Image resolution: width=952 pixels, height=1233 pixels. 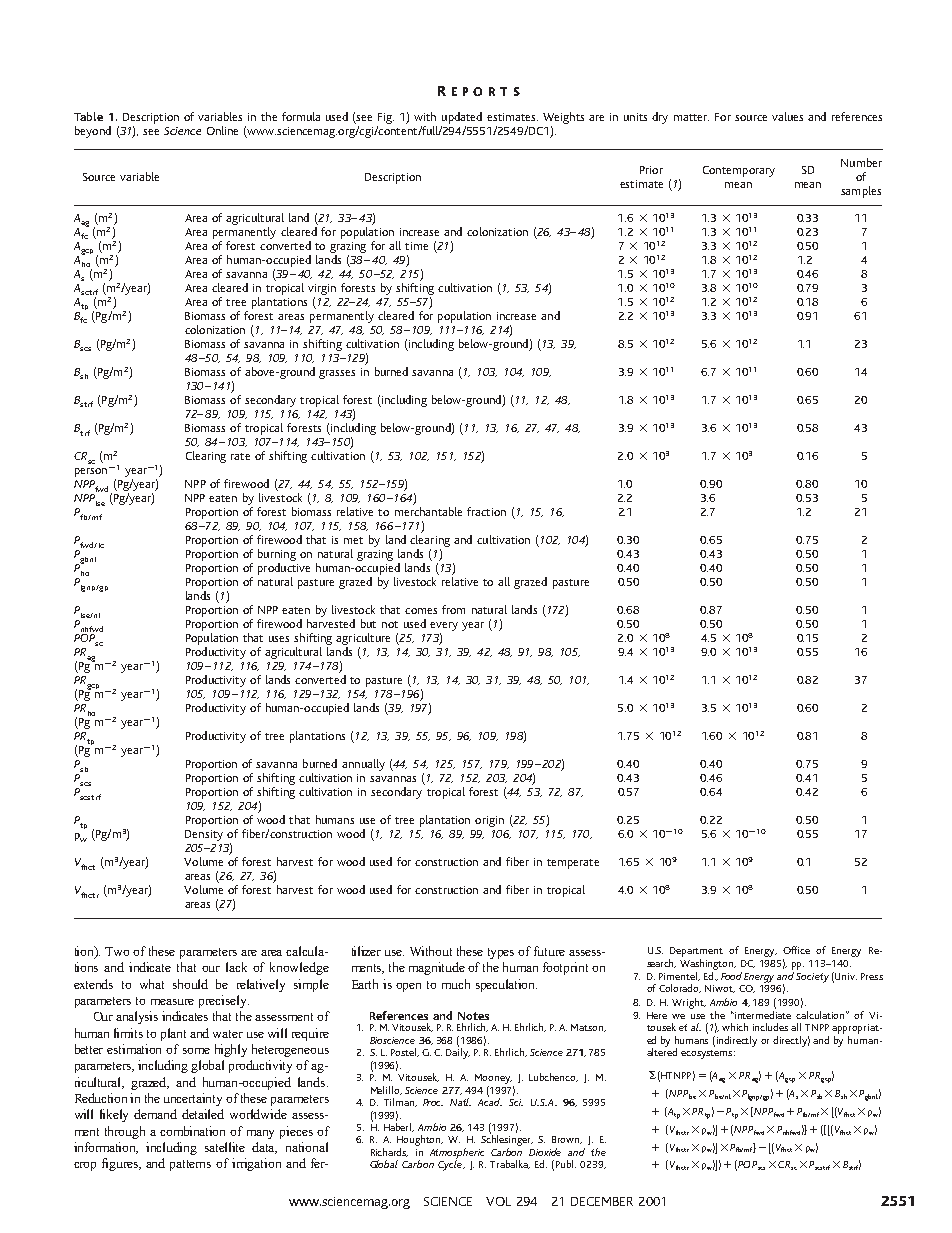 I want to click on types, so click(x=501, y=953).
